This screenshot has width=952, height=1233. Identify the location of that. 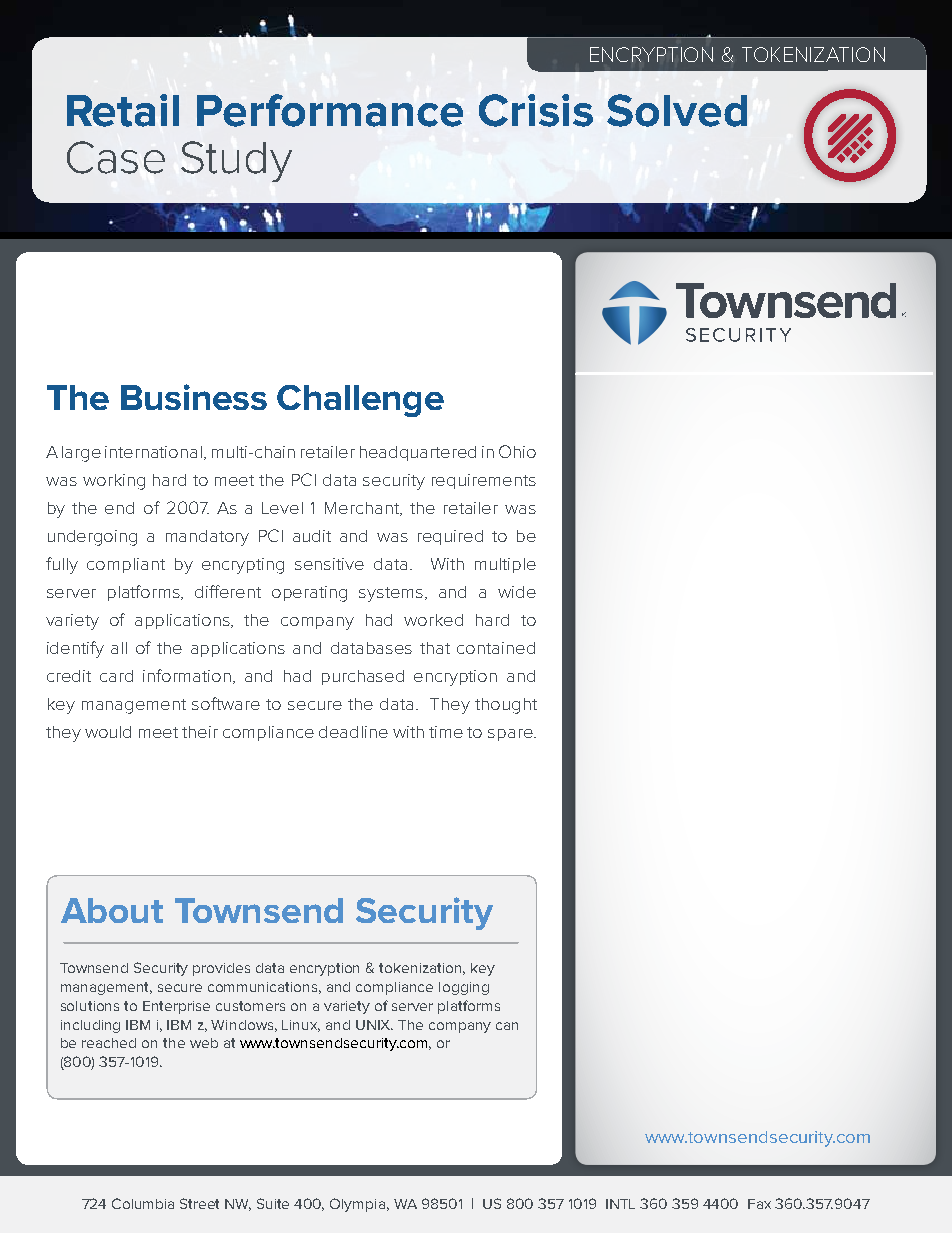
(435, 648).
